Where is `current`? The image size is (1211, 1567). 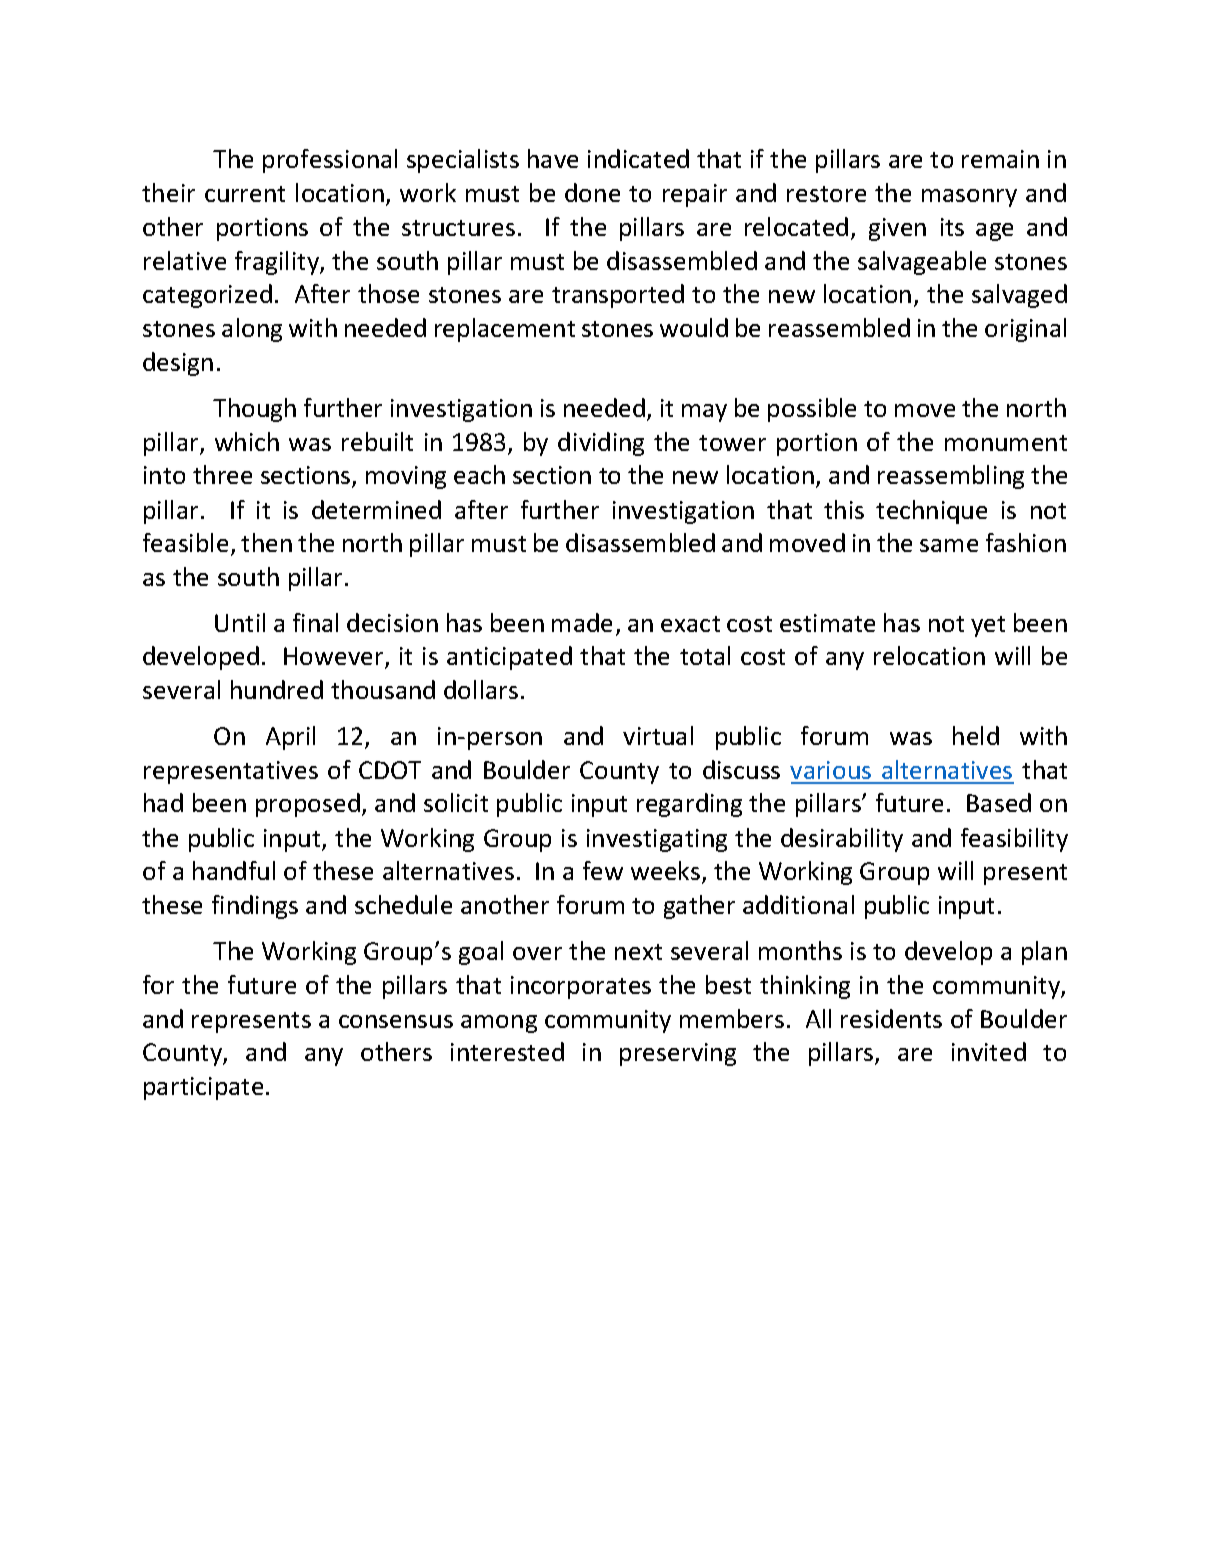 current is located at coordinates (245, 194).
